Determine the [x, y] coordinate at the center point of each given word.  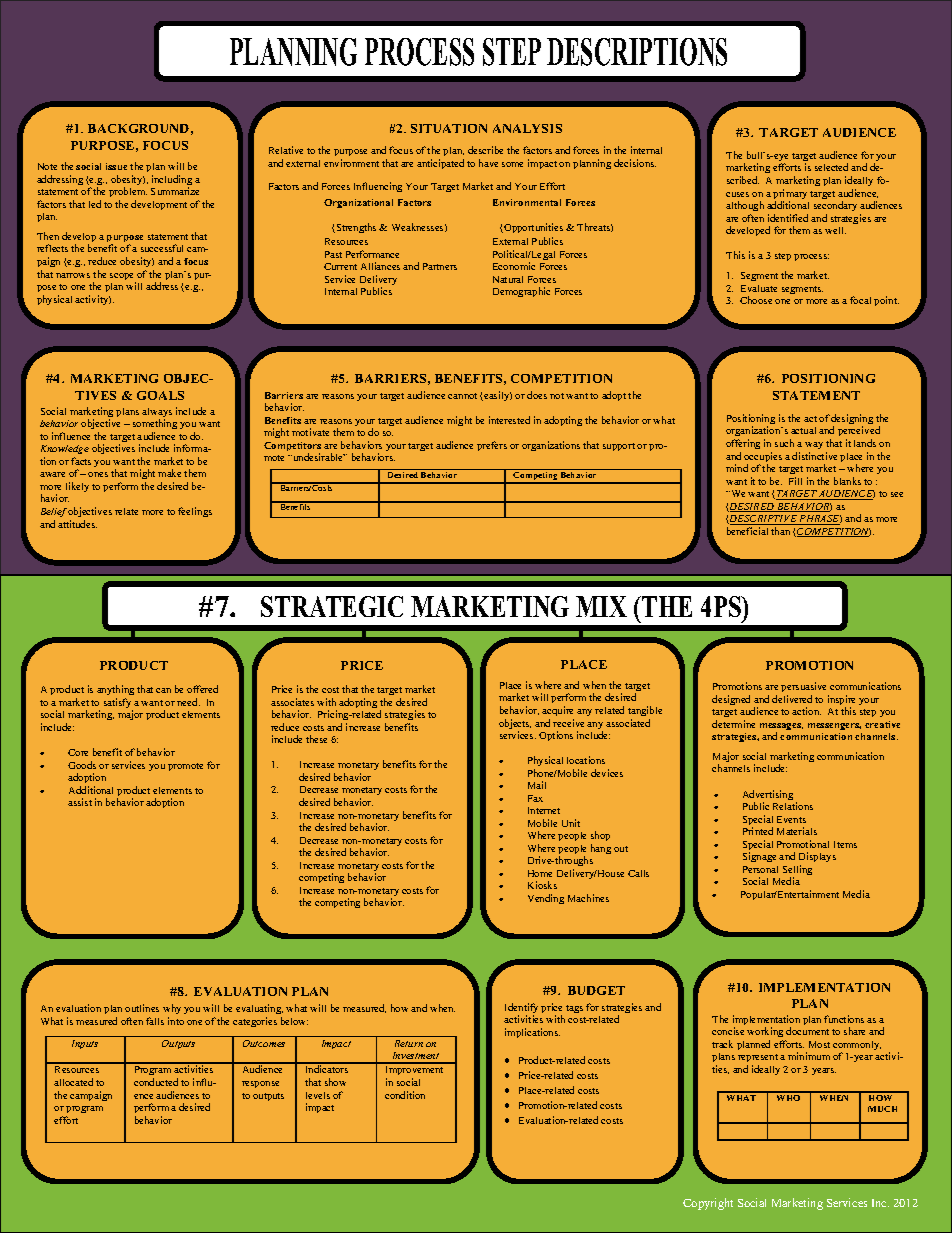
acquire [557, 711]
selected [831, 167]
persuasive [805, 689]
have [488, 163]
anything [115, 692]
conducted [156, 1082]
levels [318, 1095]
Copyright [708, 1204]
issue [116, 166]
